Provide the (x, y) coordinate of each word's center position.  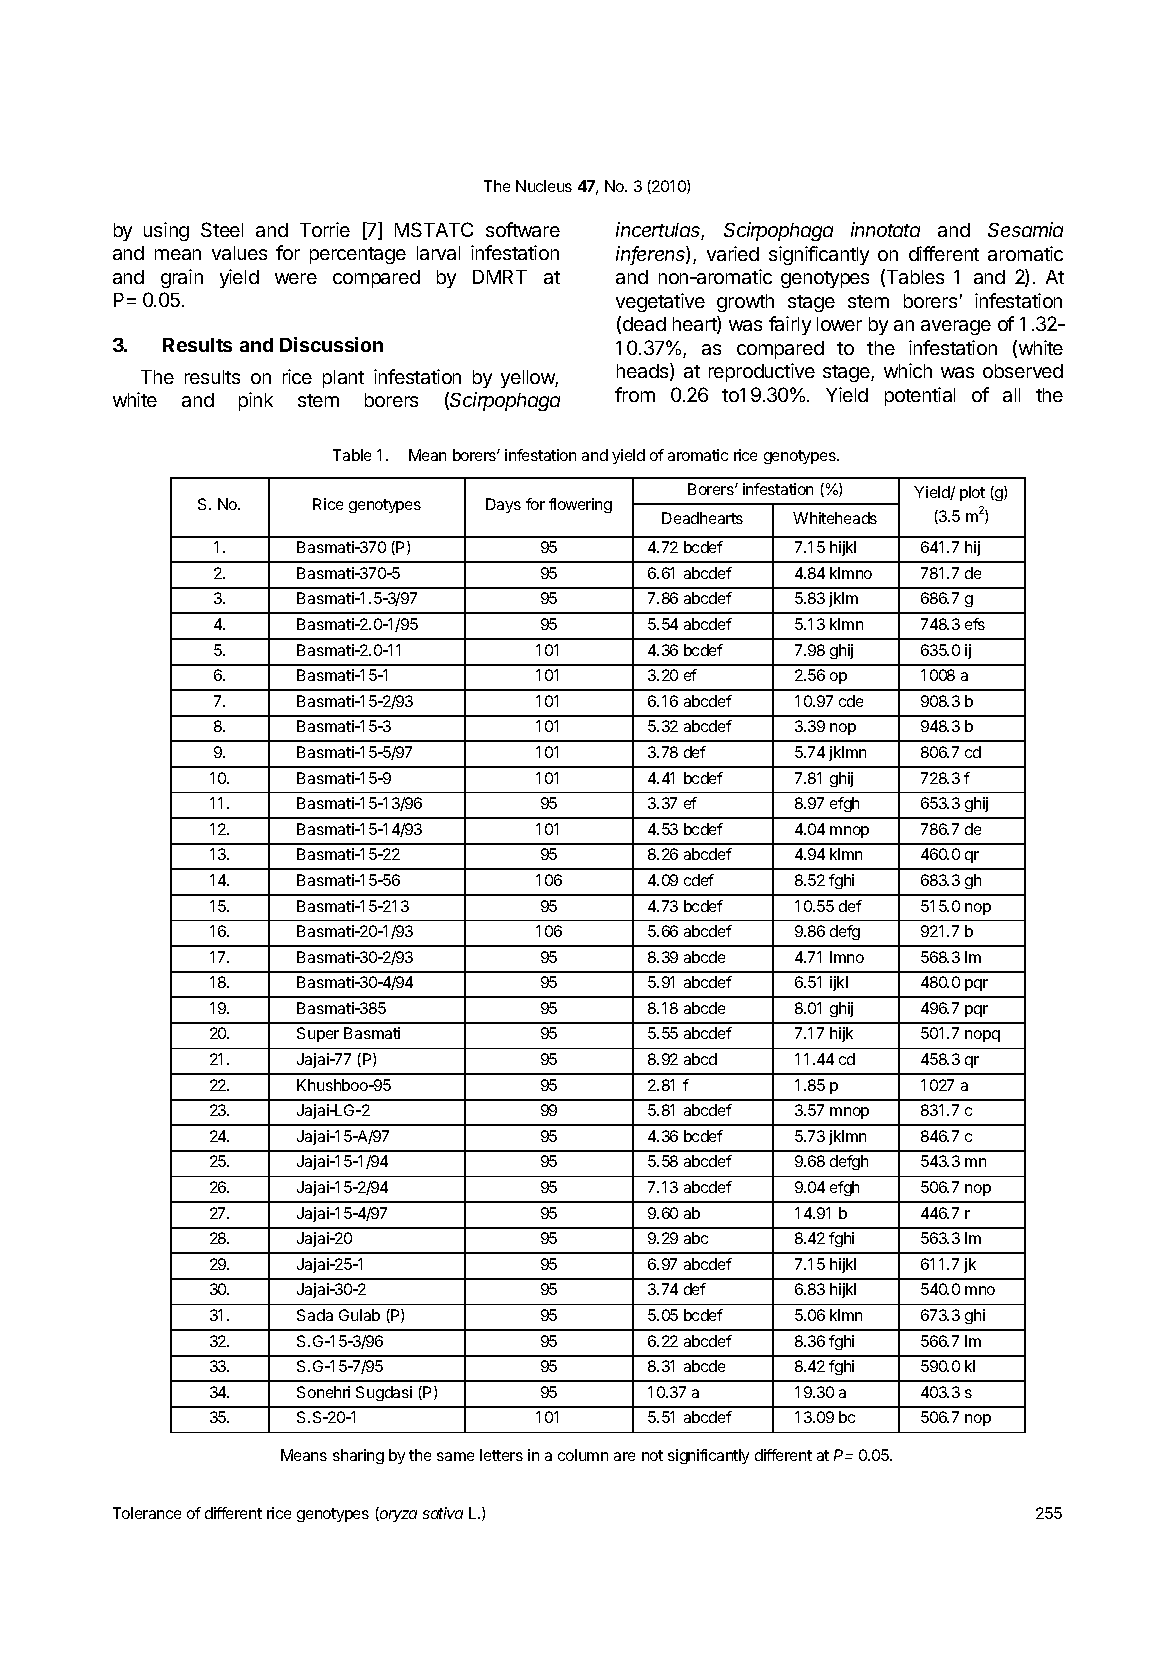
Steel (222, 229)
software (523, 229)
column (583, 1455)
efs (975, 624)
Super (318, 1034)
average (956, 327)
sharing (358, 1456)
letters (501, 1455)
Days (503, 505)
